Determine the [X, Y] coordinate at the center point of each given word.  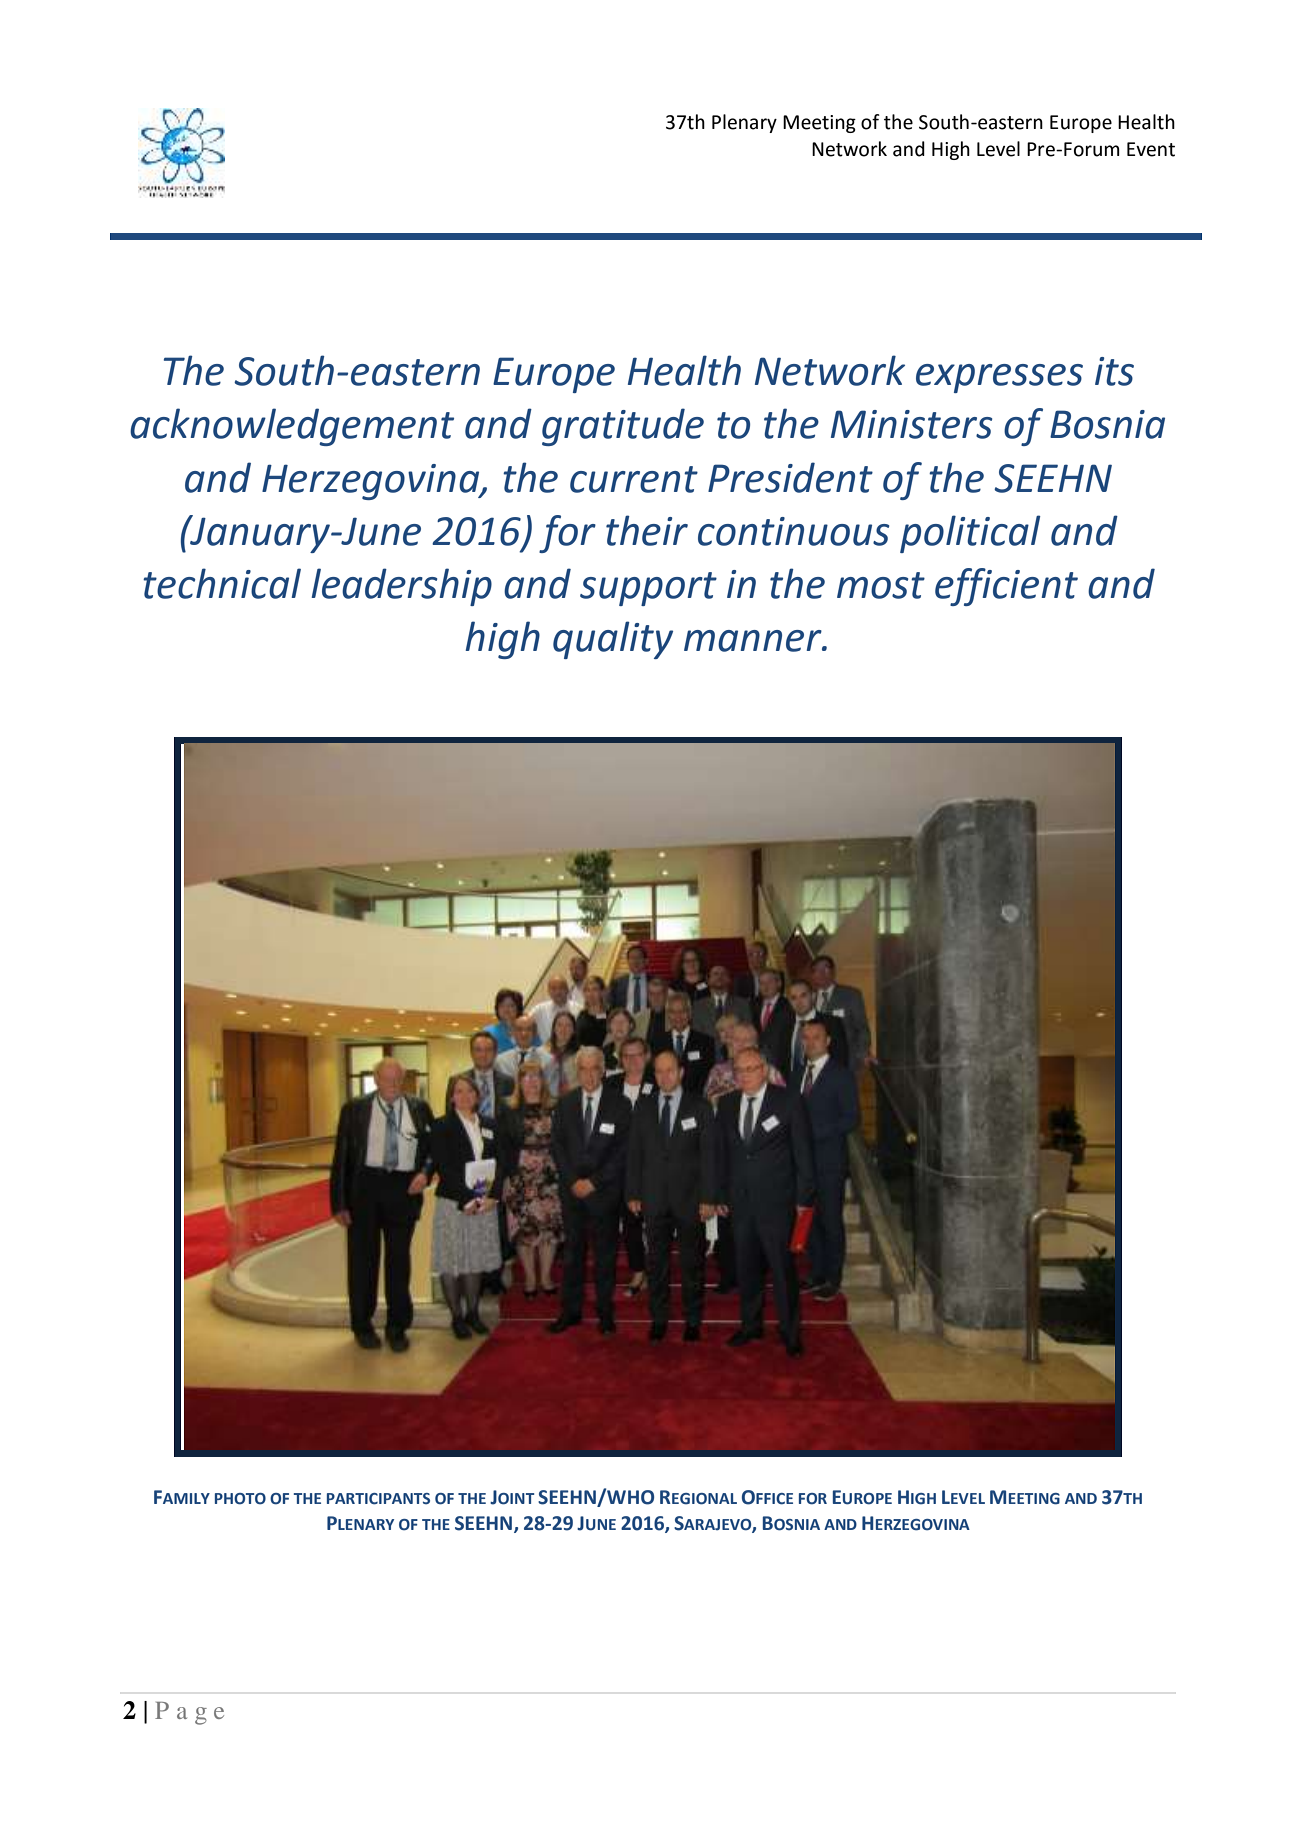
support [648, 589]
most [881, 585]
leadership [401, 587]
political [970, 534]
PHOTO [240, 1499]
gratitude [623, 427]
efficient [1006, 587]
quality [613, 640]
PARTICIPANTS [378, 1499]
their [647, 530]
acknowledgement [292, 427]
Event [1151, 149]
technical [222, 583]
